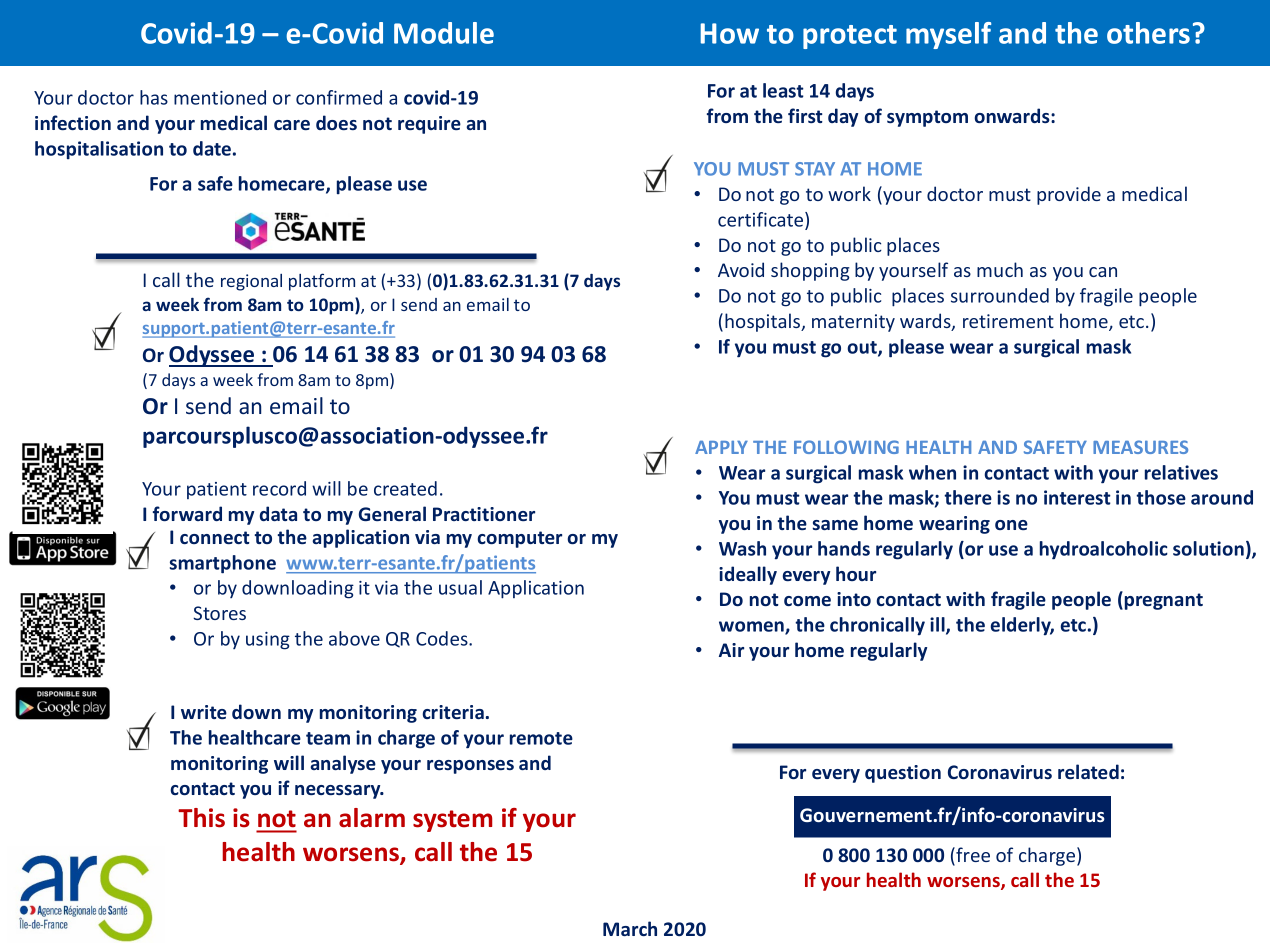  I want to click on Wash, so click(742, 548).
